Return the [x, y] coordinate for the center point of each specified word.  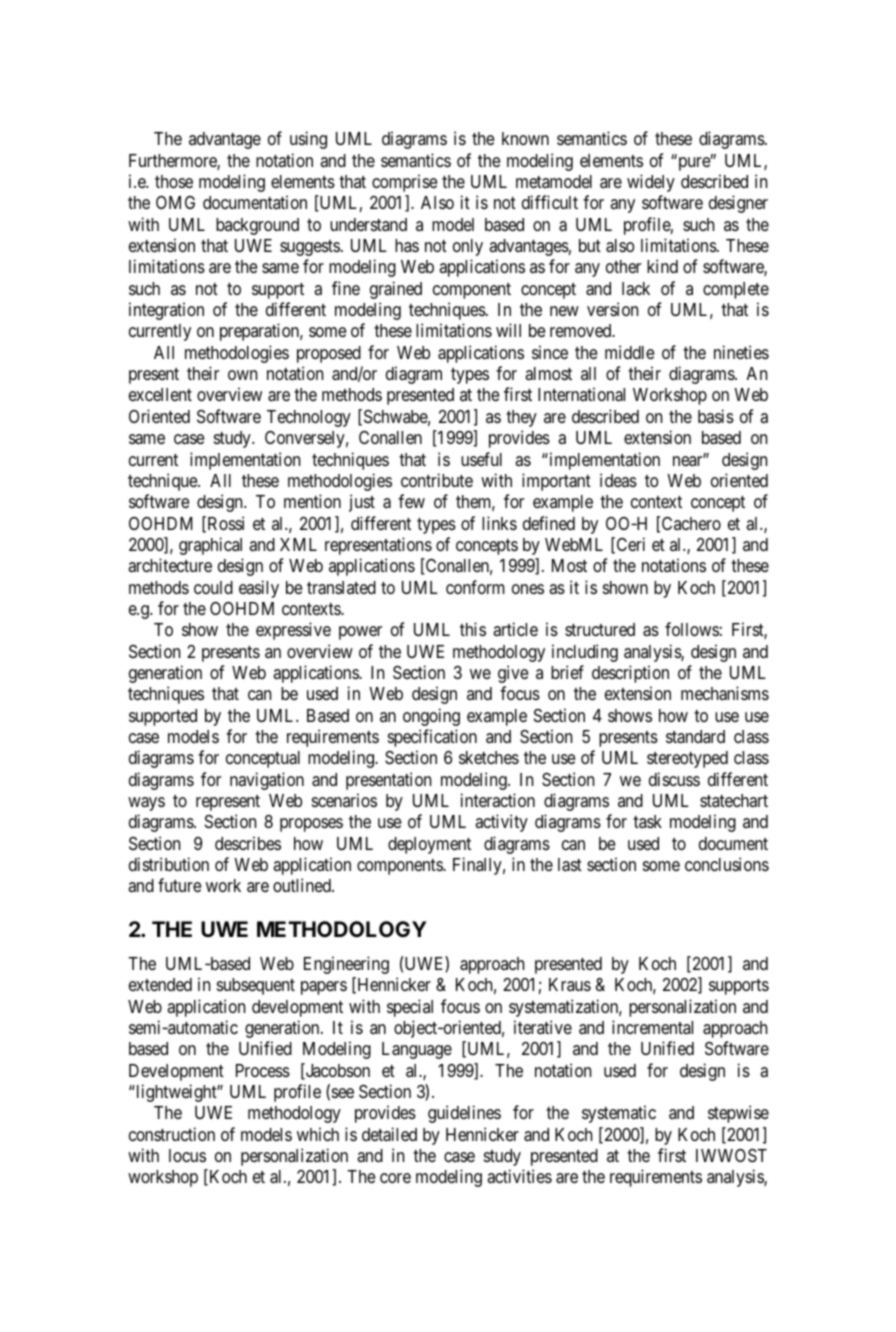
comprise [404, 183]
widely [651, 183]
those [174, 181]
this [473, 629]
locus [187, 1155]
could [213, 587]
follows [692, 629]
